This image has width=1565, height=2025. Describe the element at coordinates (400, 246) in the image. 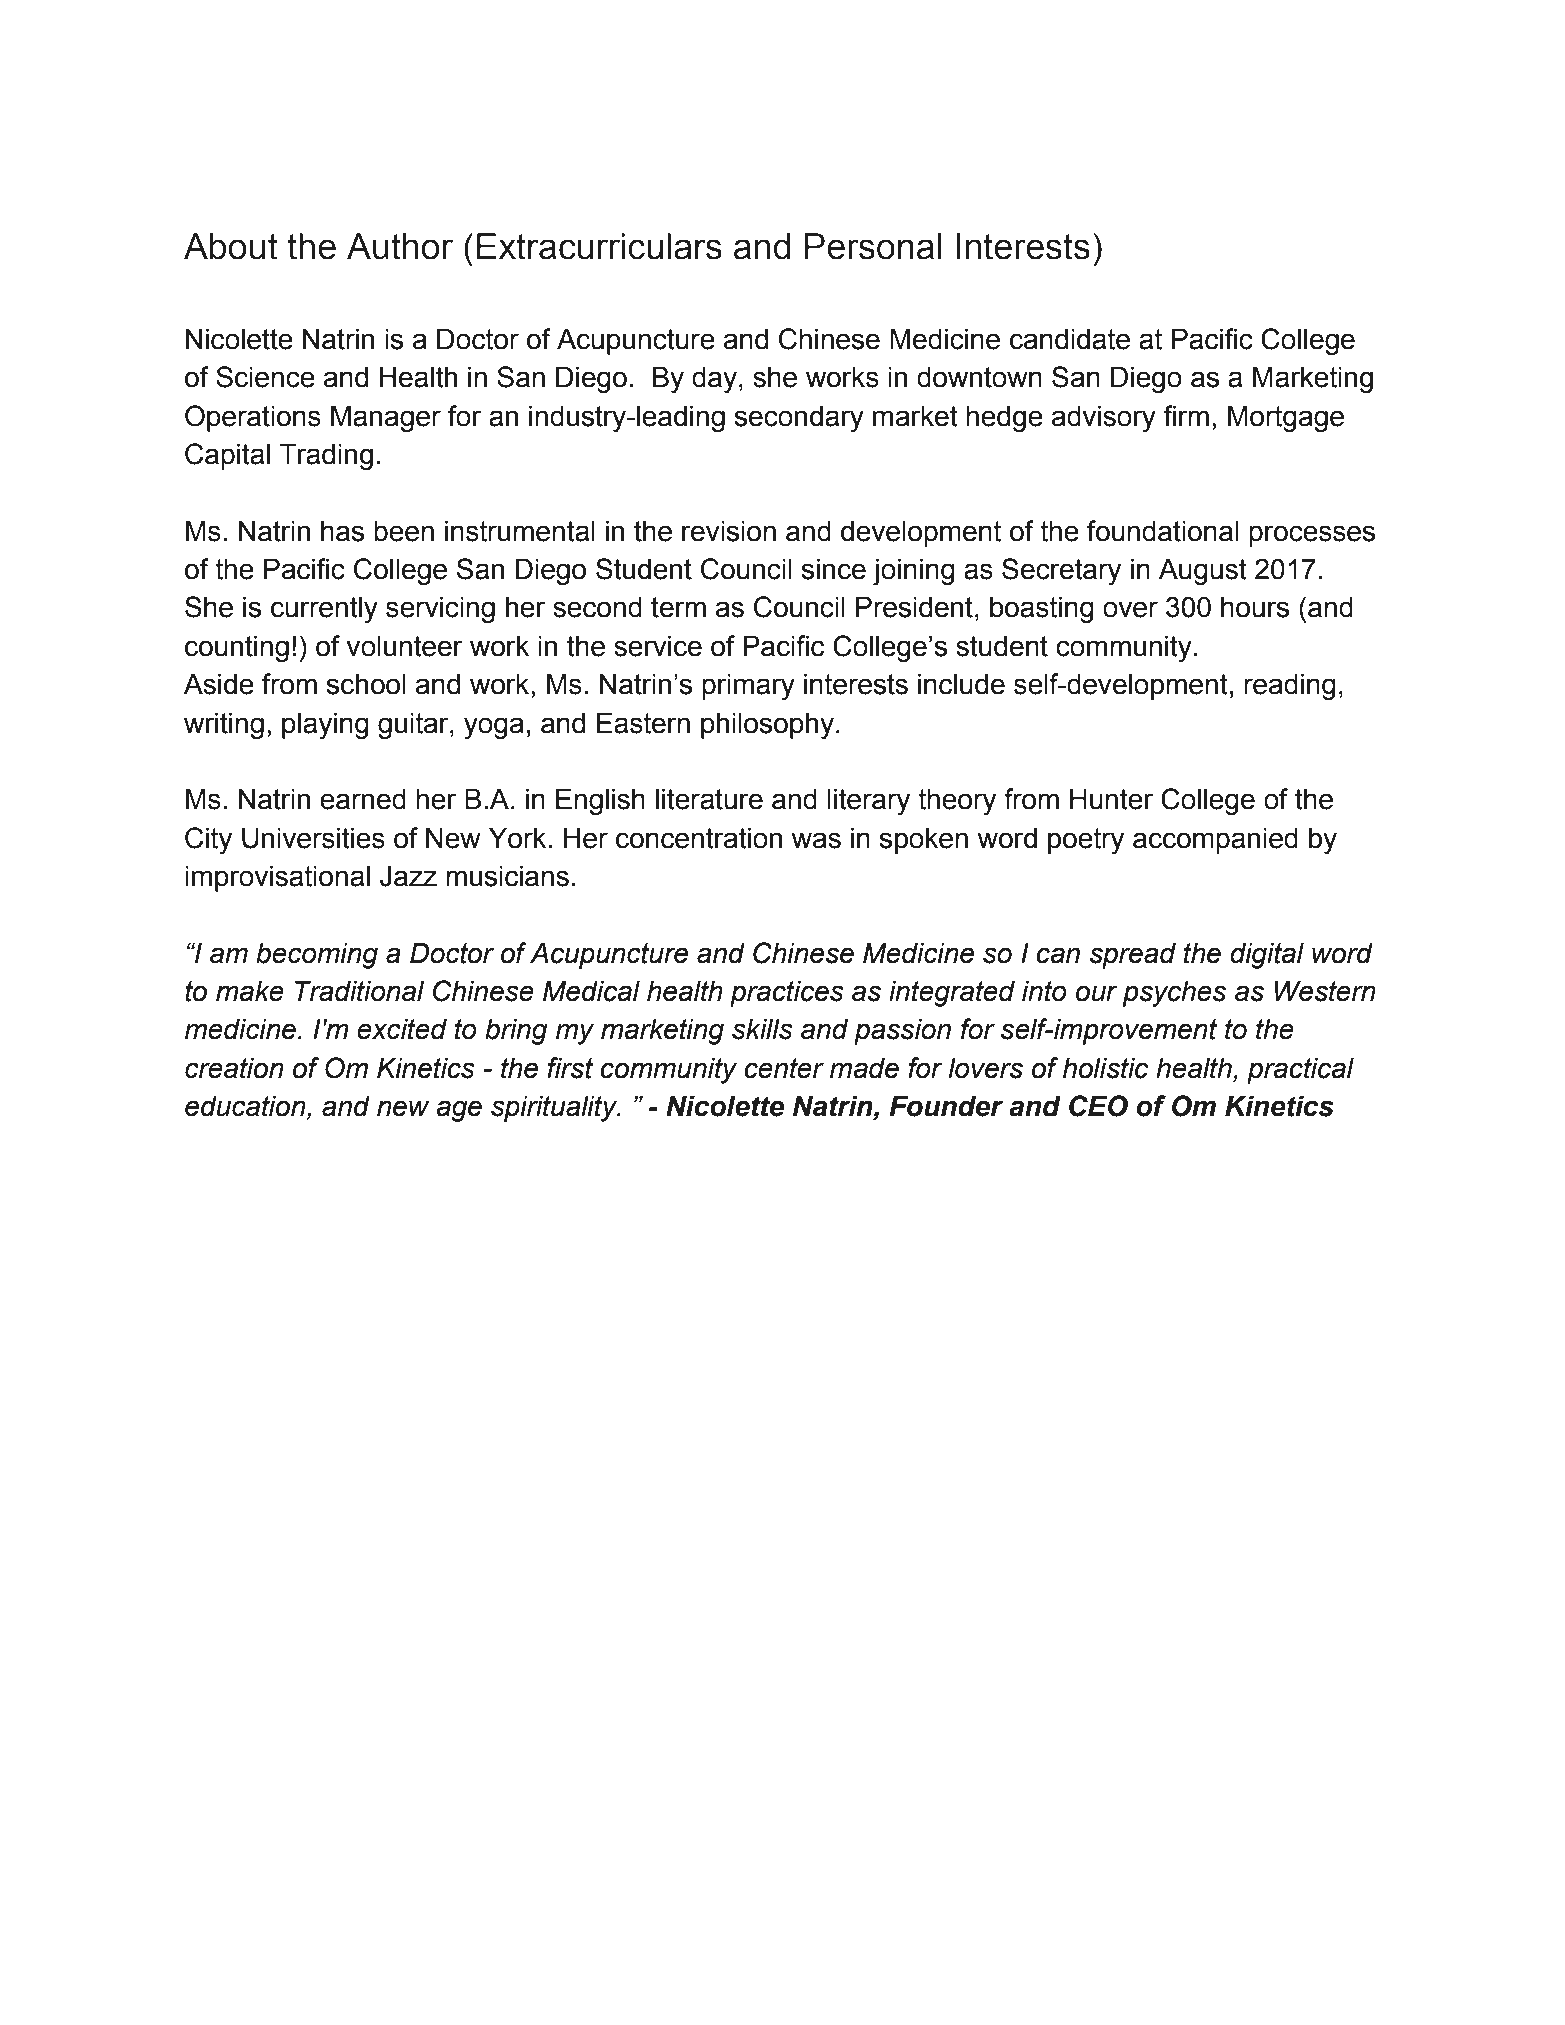

I see `Author` at that location.
